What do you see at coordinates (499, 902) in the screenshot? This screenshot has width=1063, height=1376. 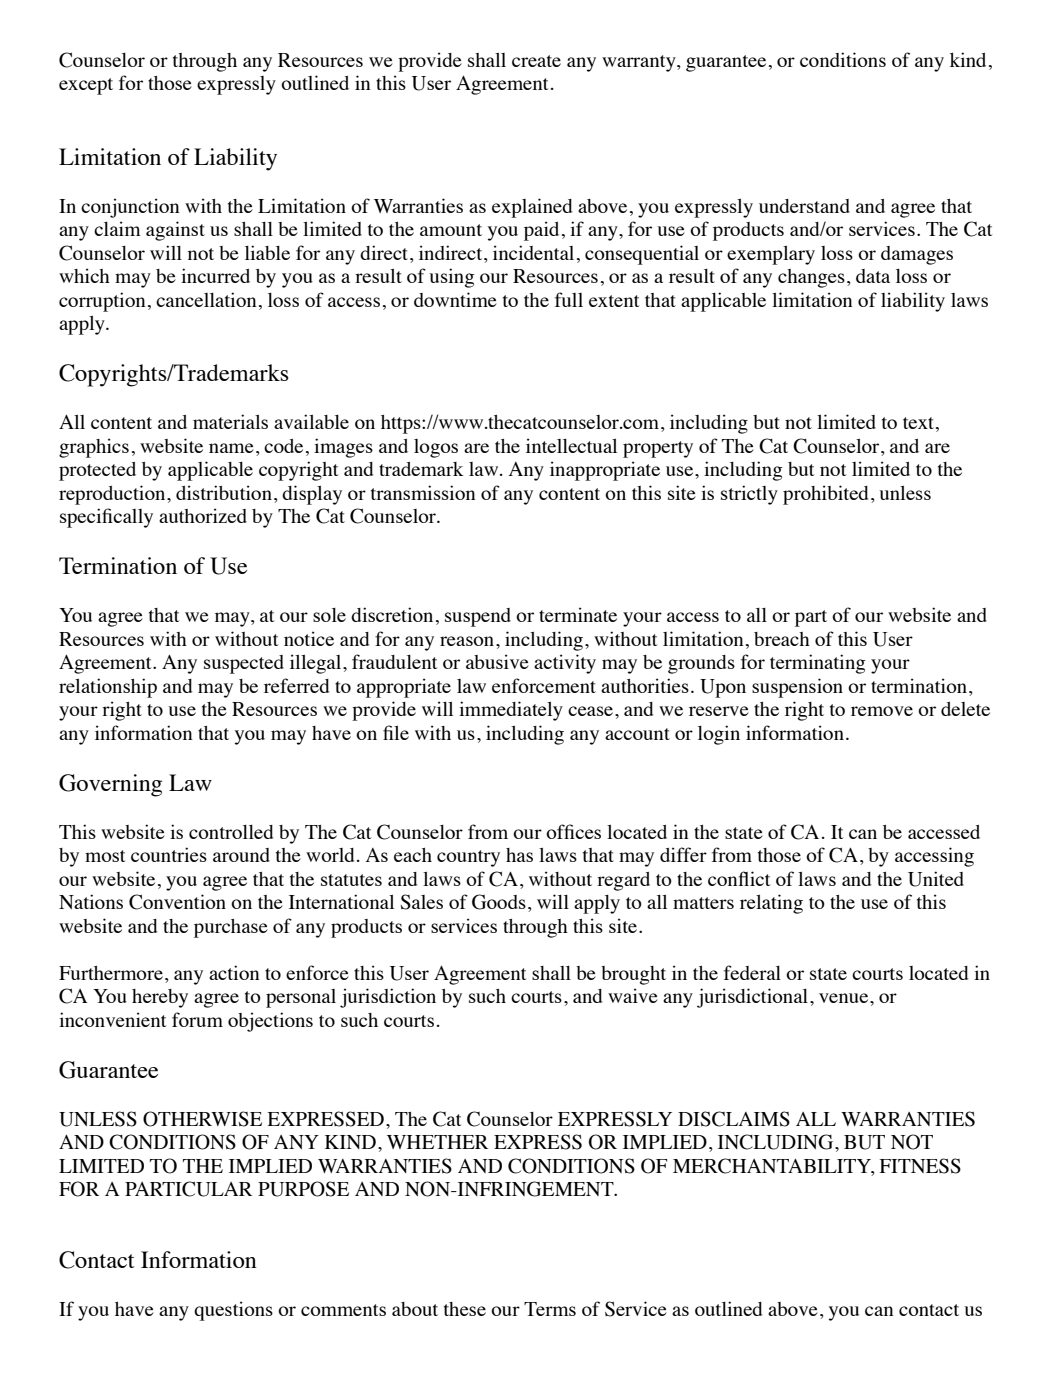 I see `Goods` at bounding box center [499, 902].
